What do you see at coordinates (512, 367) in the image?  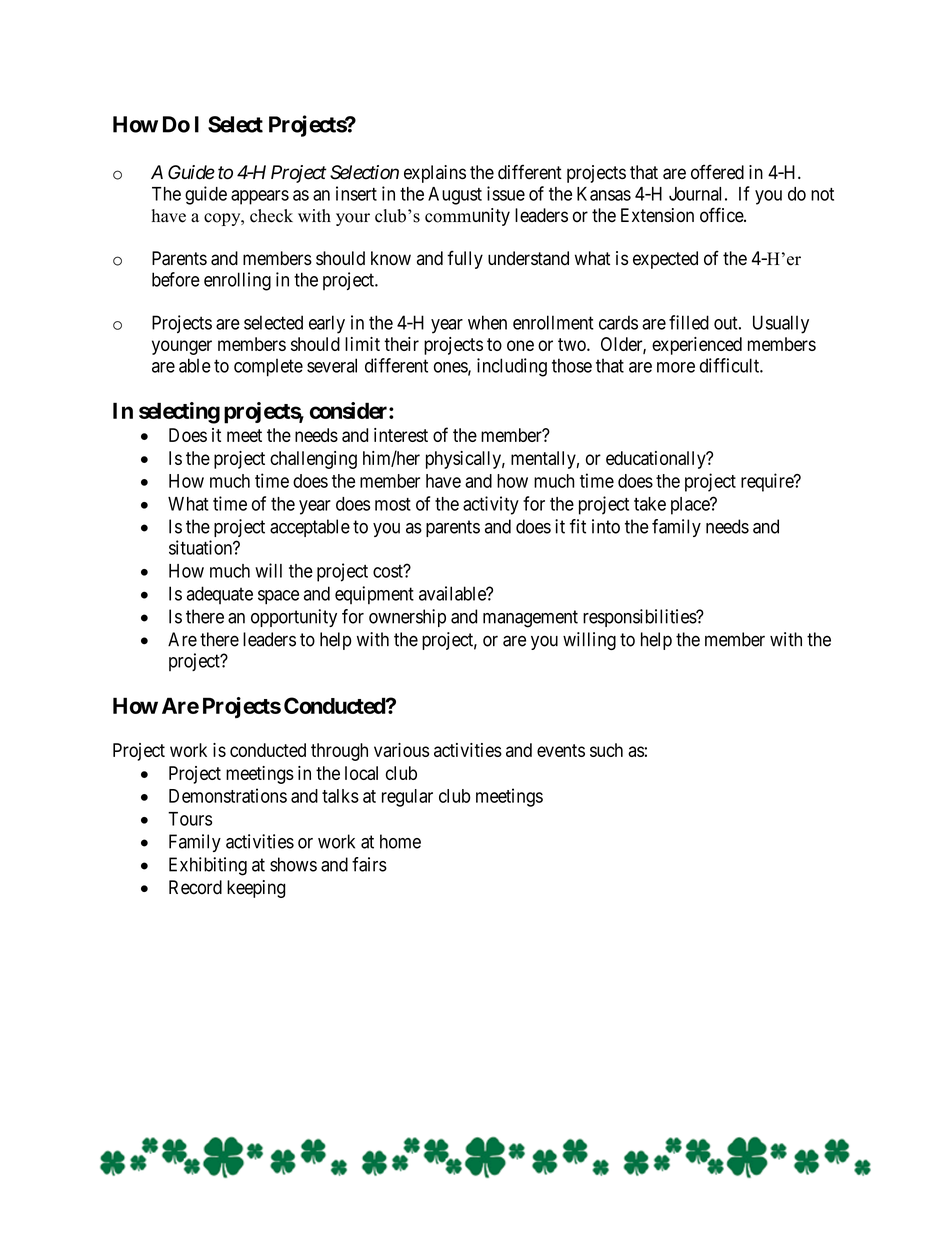 I see `including` at bounding box center [512, 367].
